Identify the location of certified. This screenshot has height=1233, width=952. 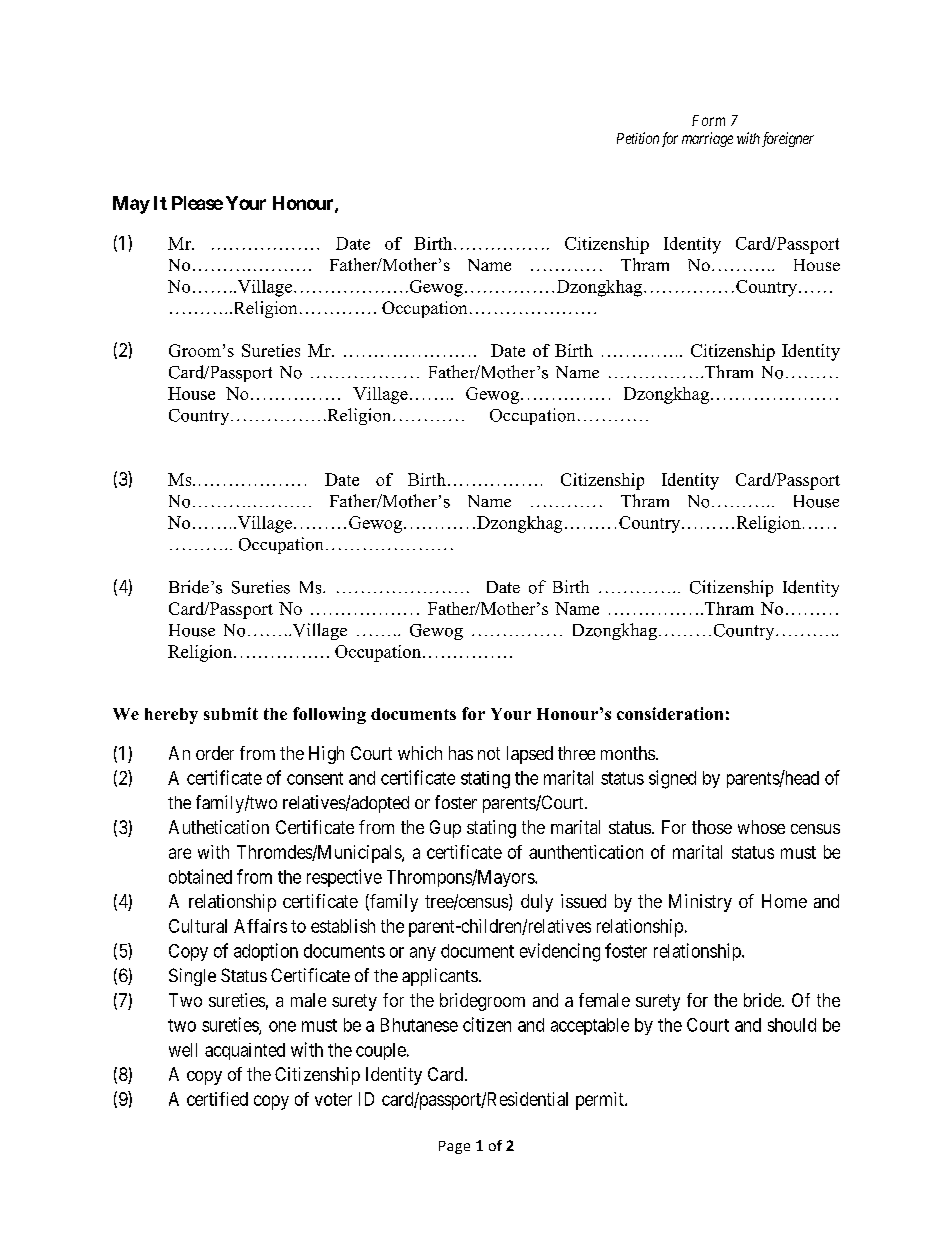
(217, 1099).
